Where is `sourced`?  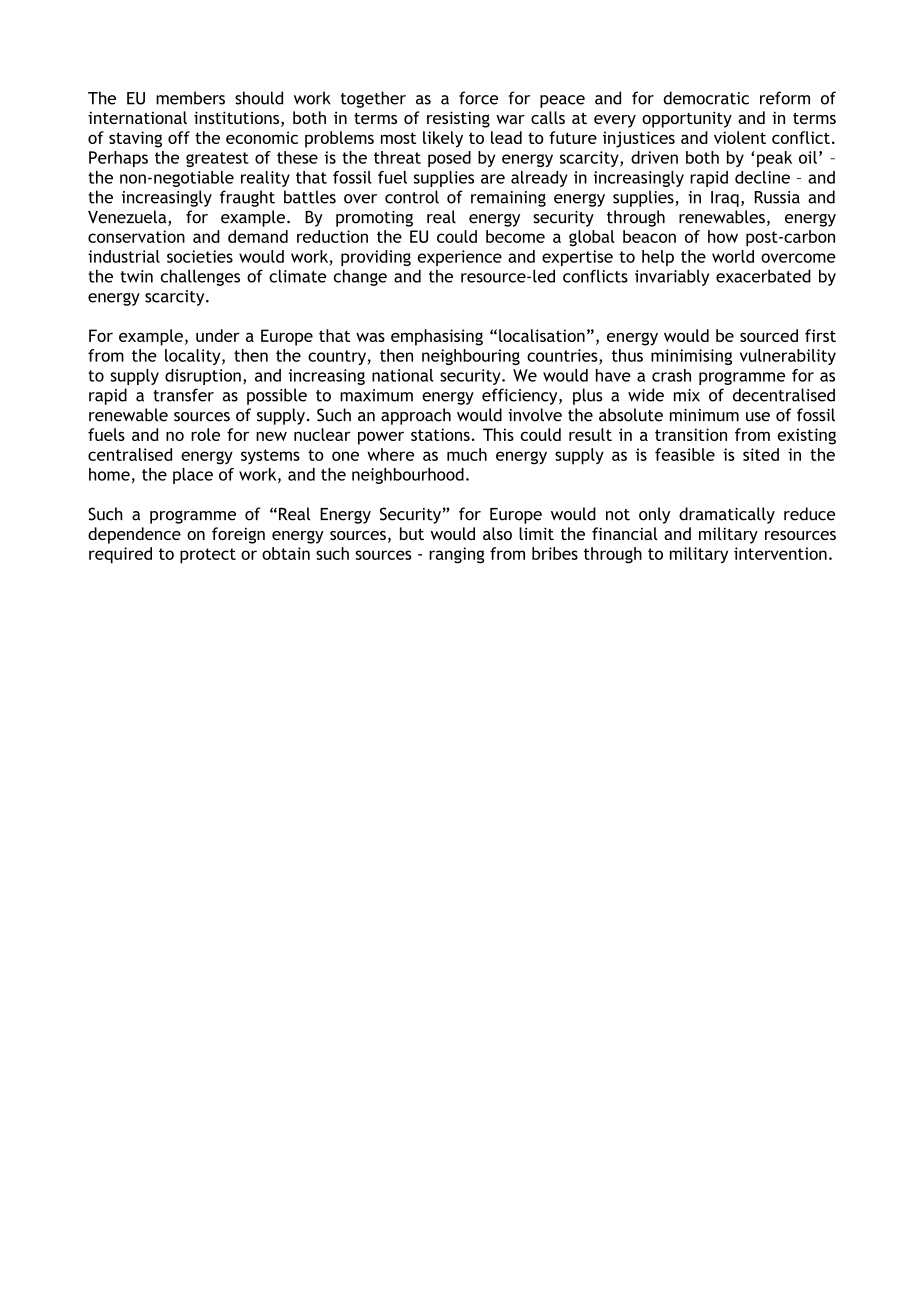 sourced is located at coordinates (769, 335).
